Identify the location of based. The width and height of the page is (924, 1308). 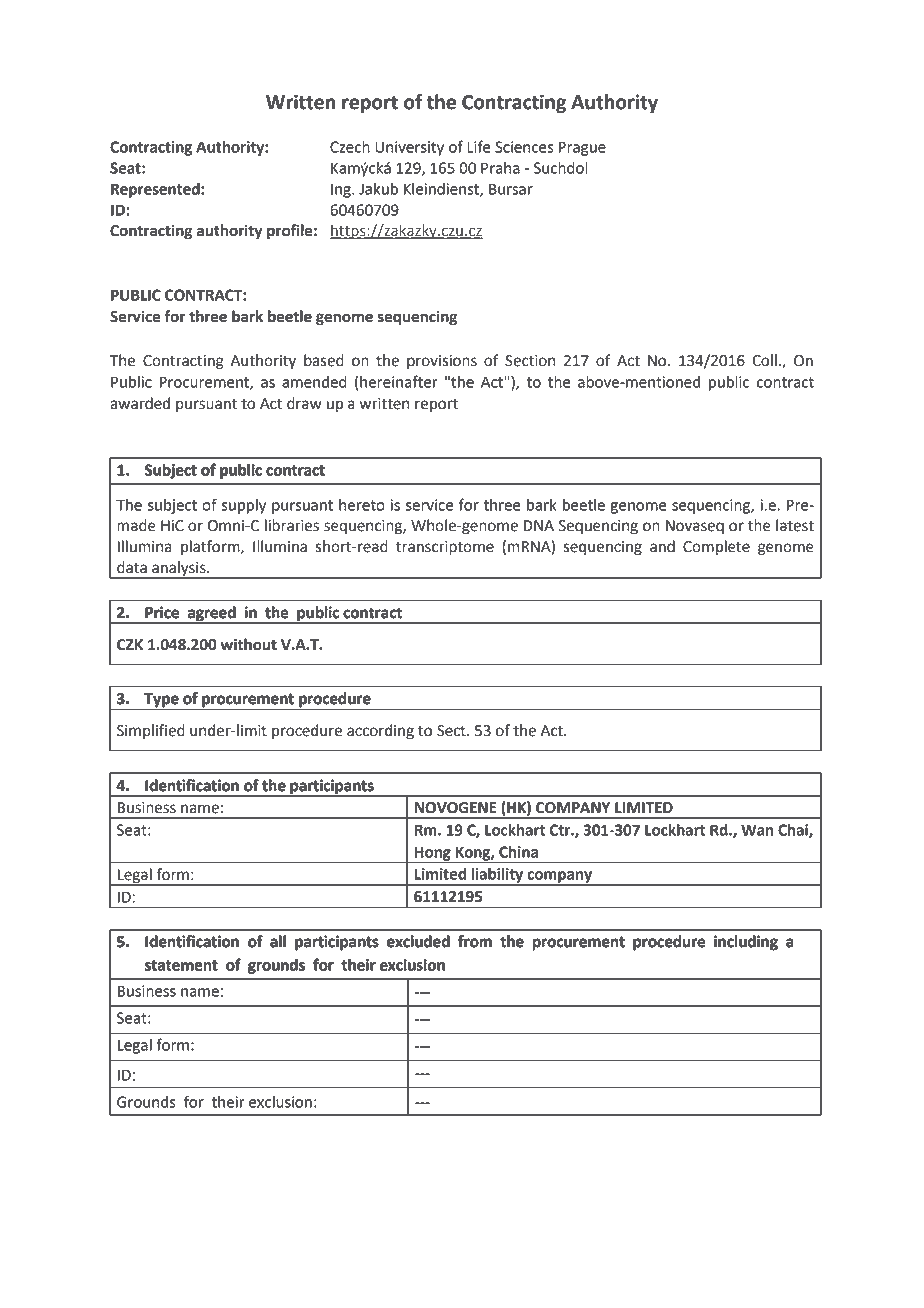
(324, 360).
